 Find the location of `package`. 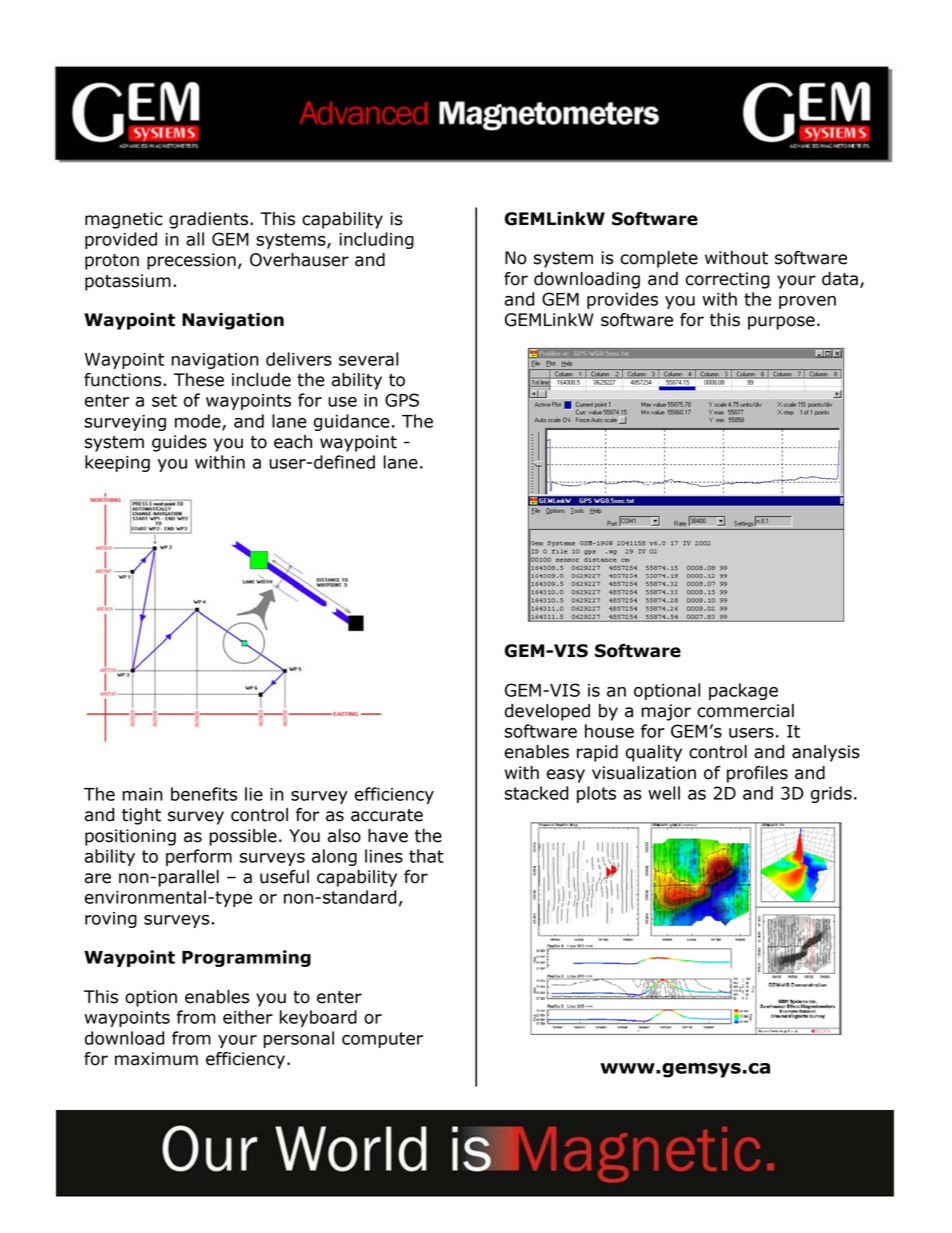

package is located at coordinates (743, 691).
